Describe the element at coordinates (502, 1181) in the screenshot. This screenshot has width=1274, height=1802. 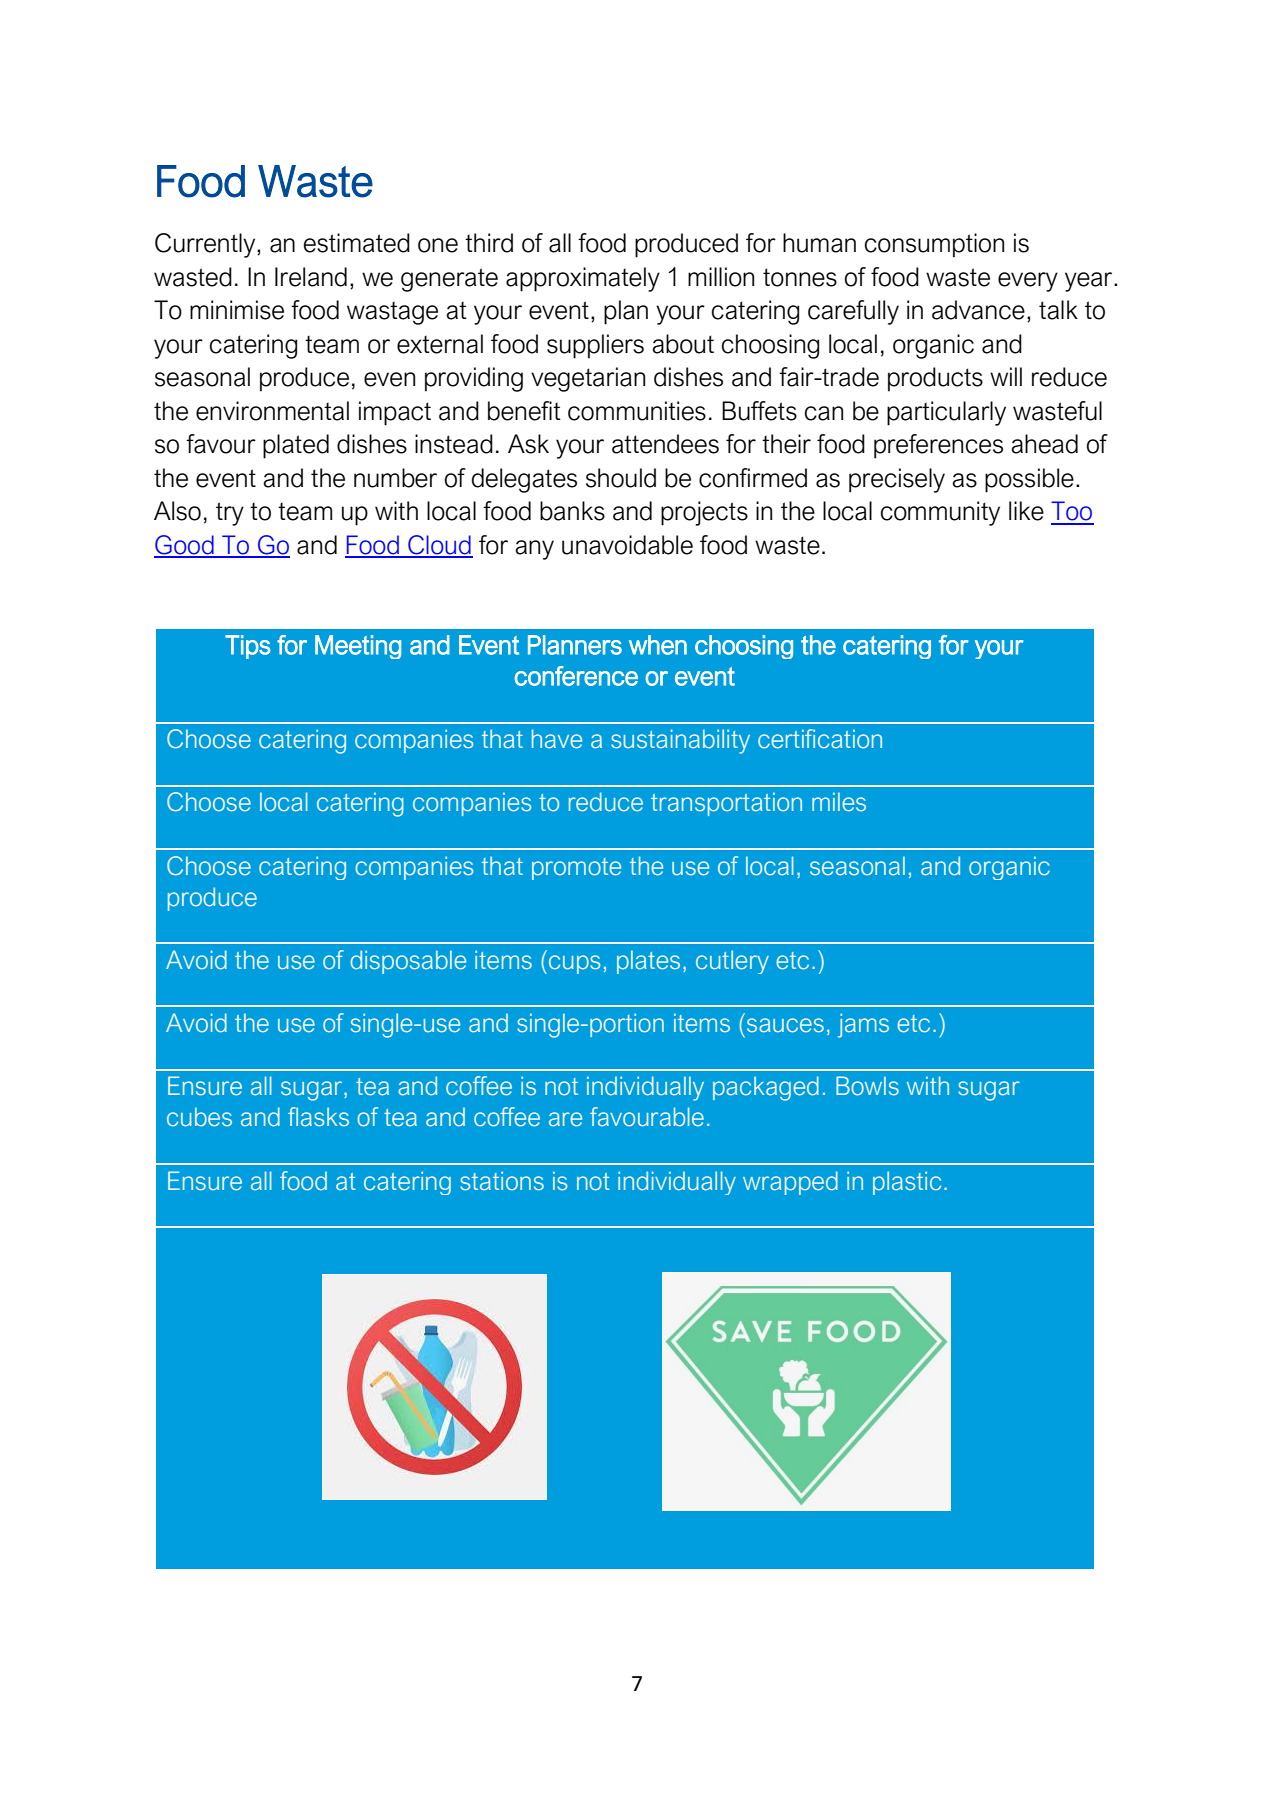
I see `stations` at that location.
